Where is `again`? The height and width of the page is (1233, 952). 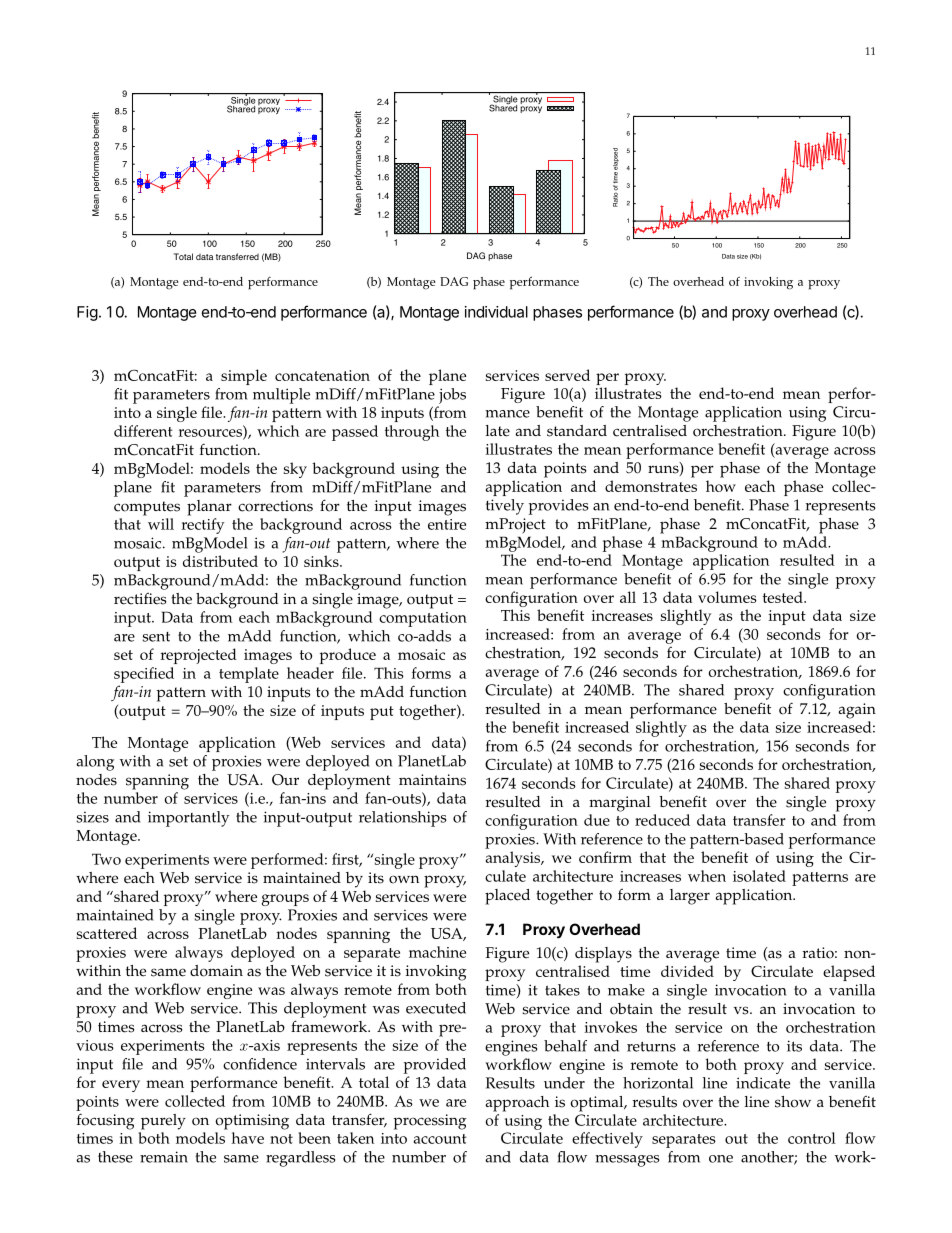 again is located at coordinates (857, 711).
